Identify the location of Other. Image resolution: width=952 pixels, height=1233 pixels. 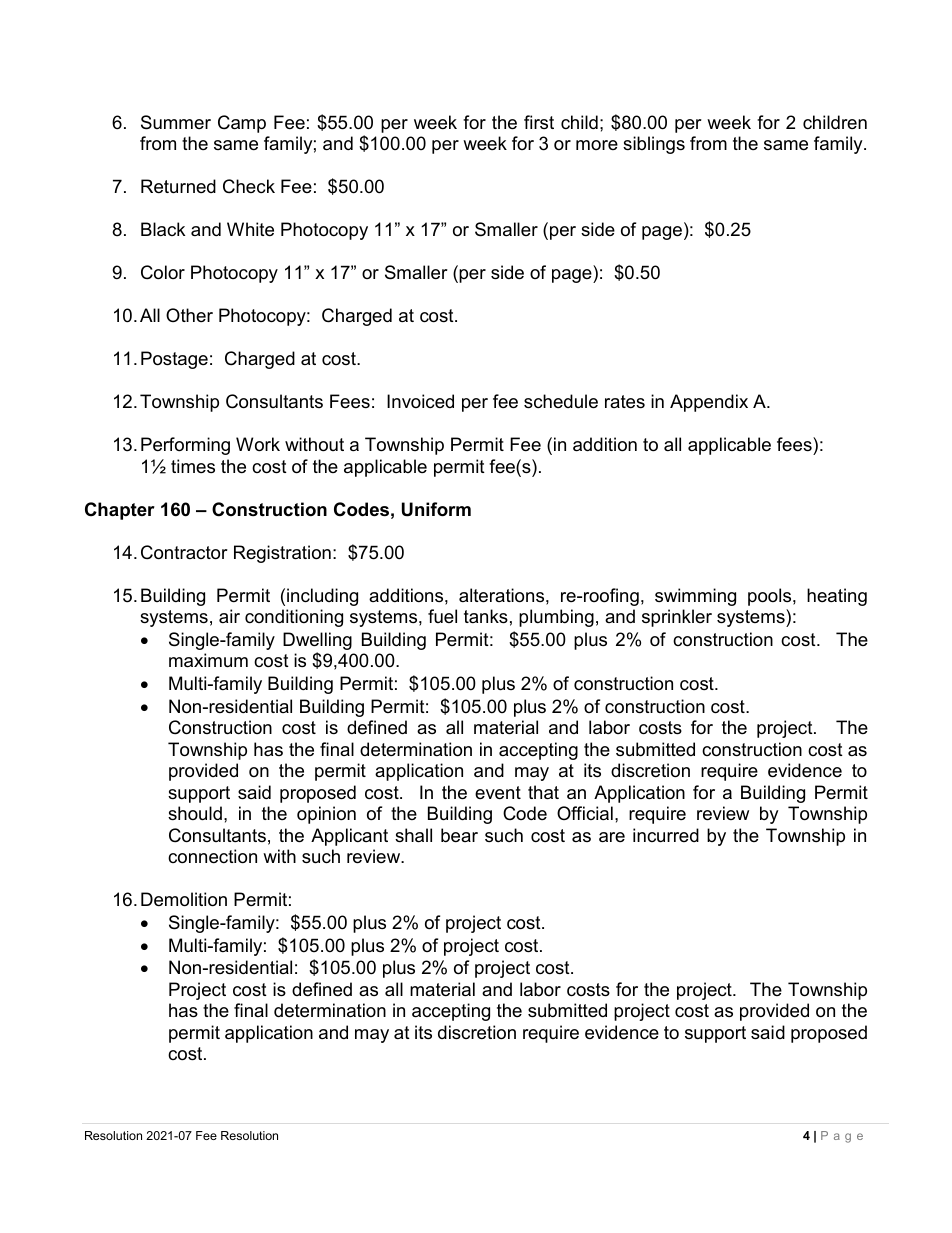
(189, 315).
